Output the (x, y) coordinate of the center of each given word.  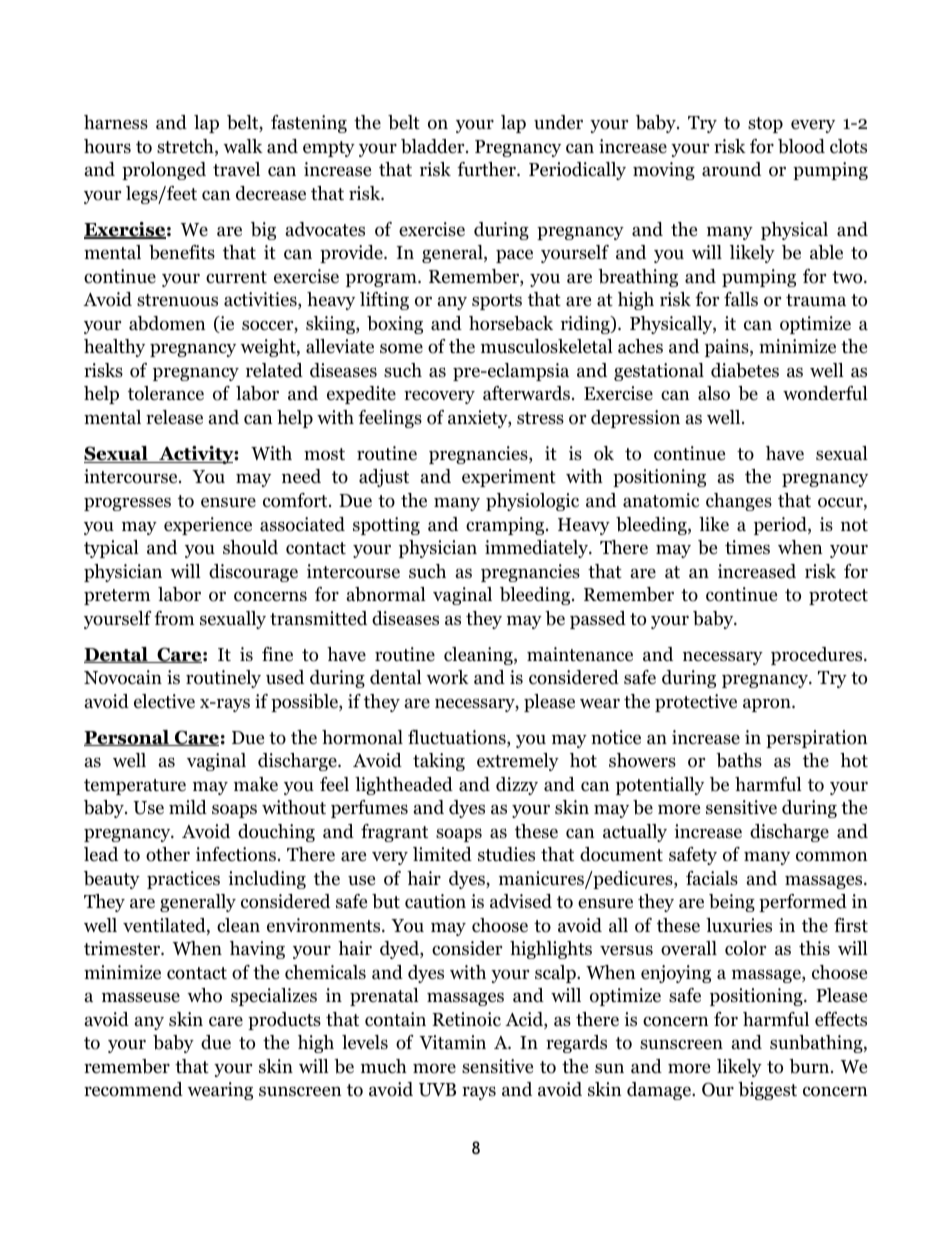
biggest (767, 1091)
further (488, 169)
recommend (133, 1089)
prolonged (164, 171)
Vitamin (452, 1042)
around (731, 169)
